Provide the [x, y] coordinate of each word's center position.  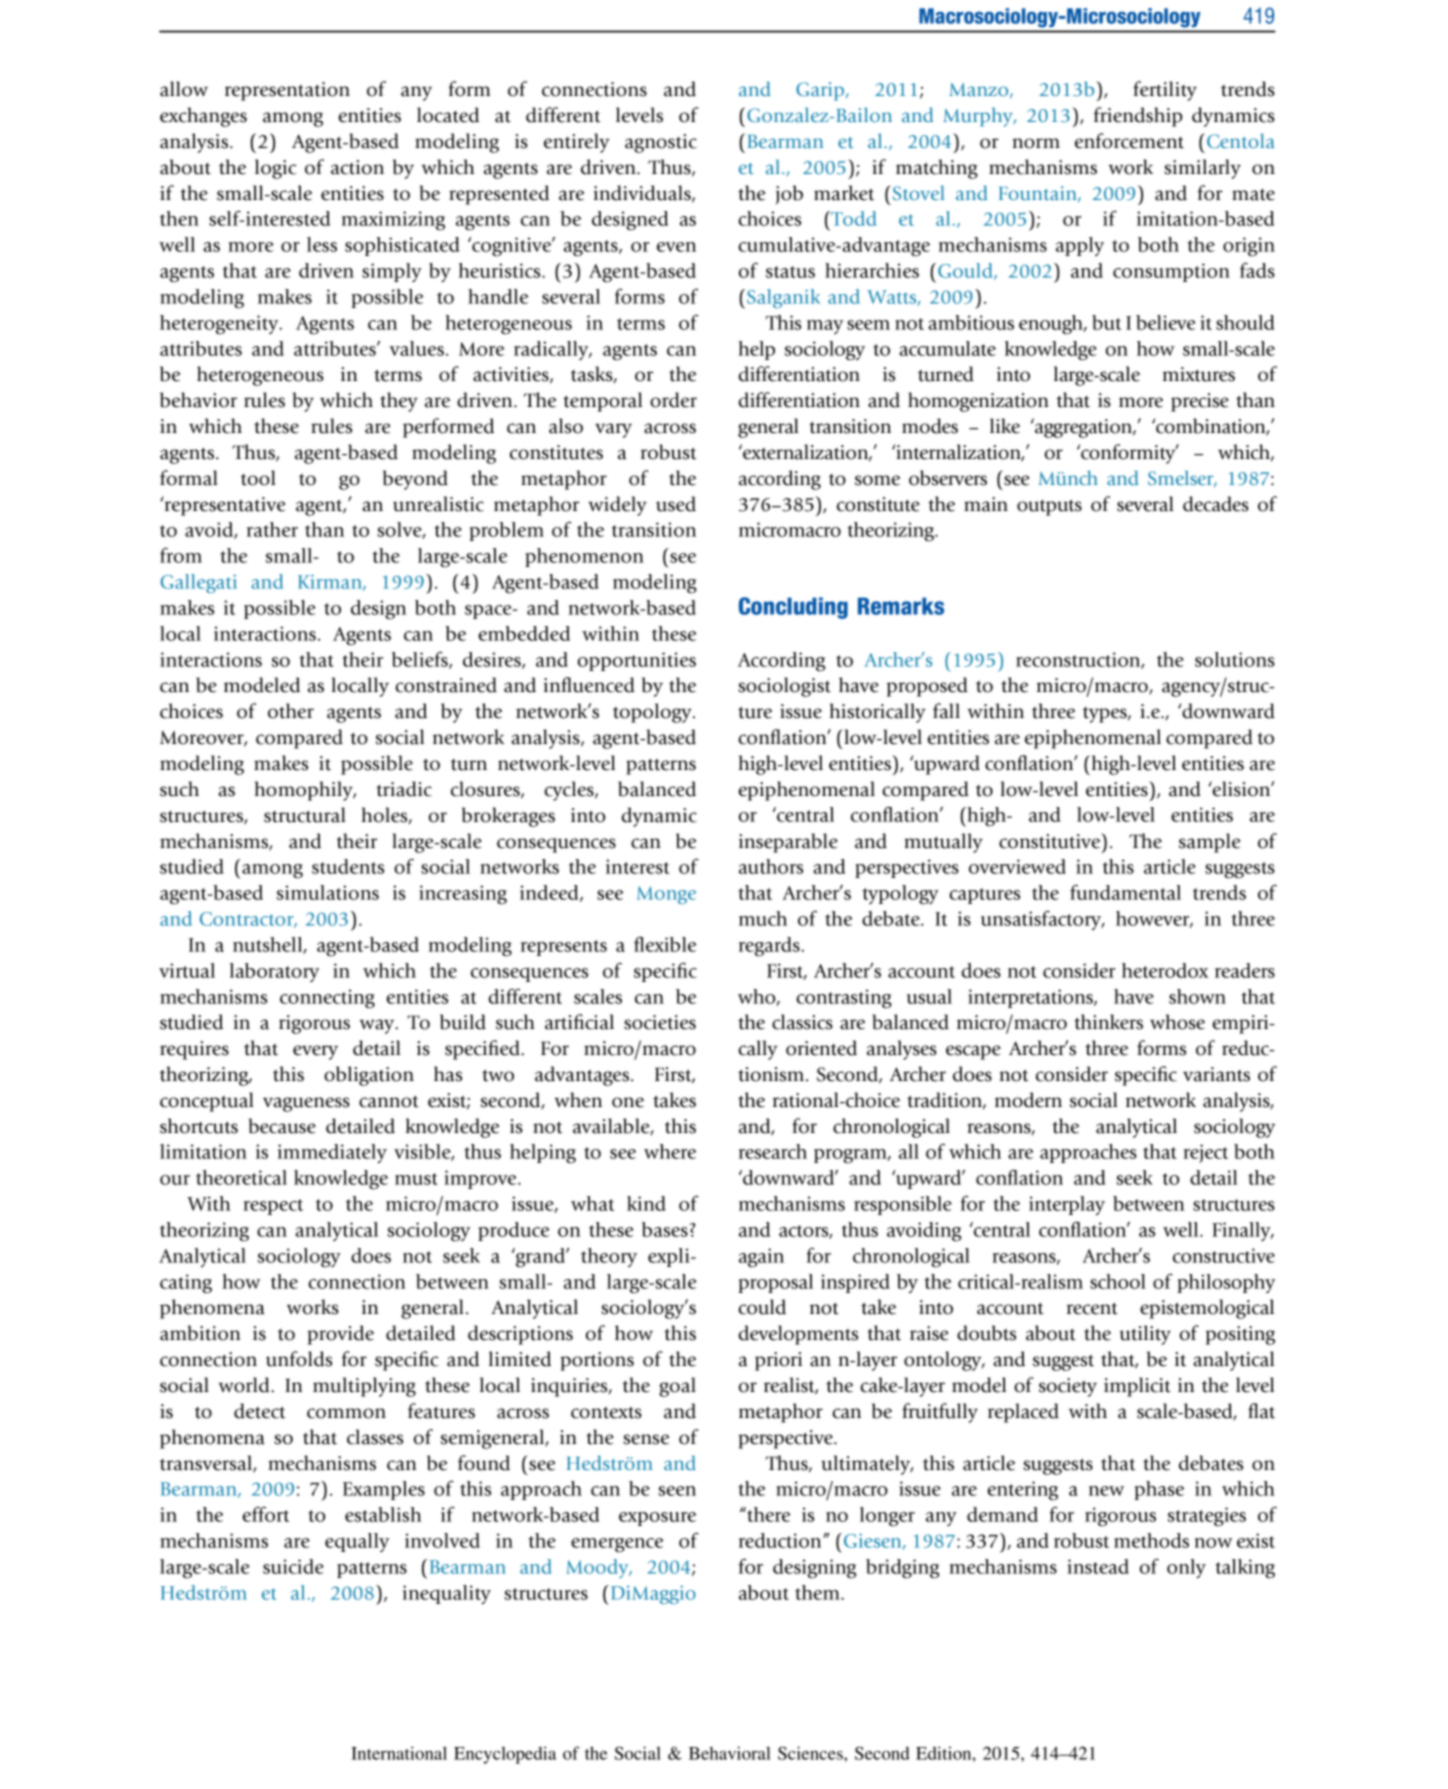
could [762, 1307]
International [399, 1753]
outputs [1049, 508]
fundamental [1125, 892]
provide [340, 1335]
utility [1145, 1335]
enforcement [1129, 141]
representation [287, 91]
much [763, 918]
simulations [328, 892]
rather [272, 529]
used [676, 504]
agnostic [661, 143]
